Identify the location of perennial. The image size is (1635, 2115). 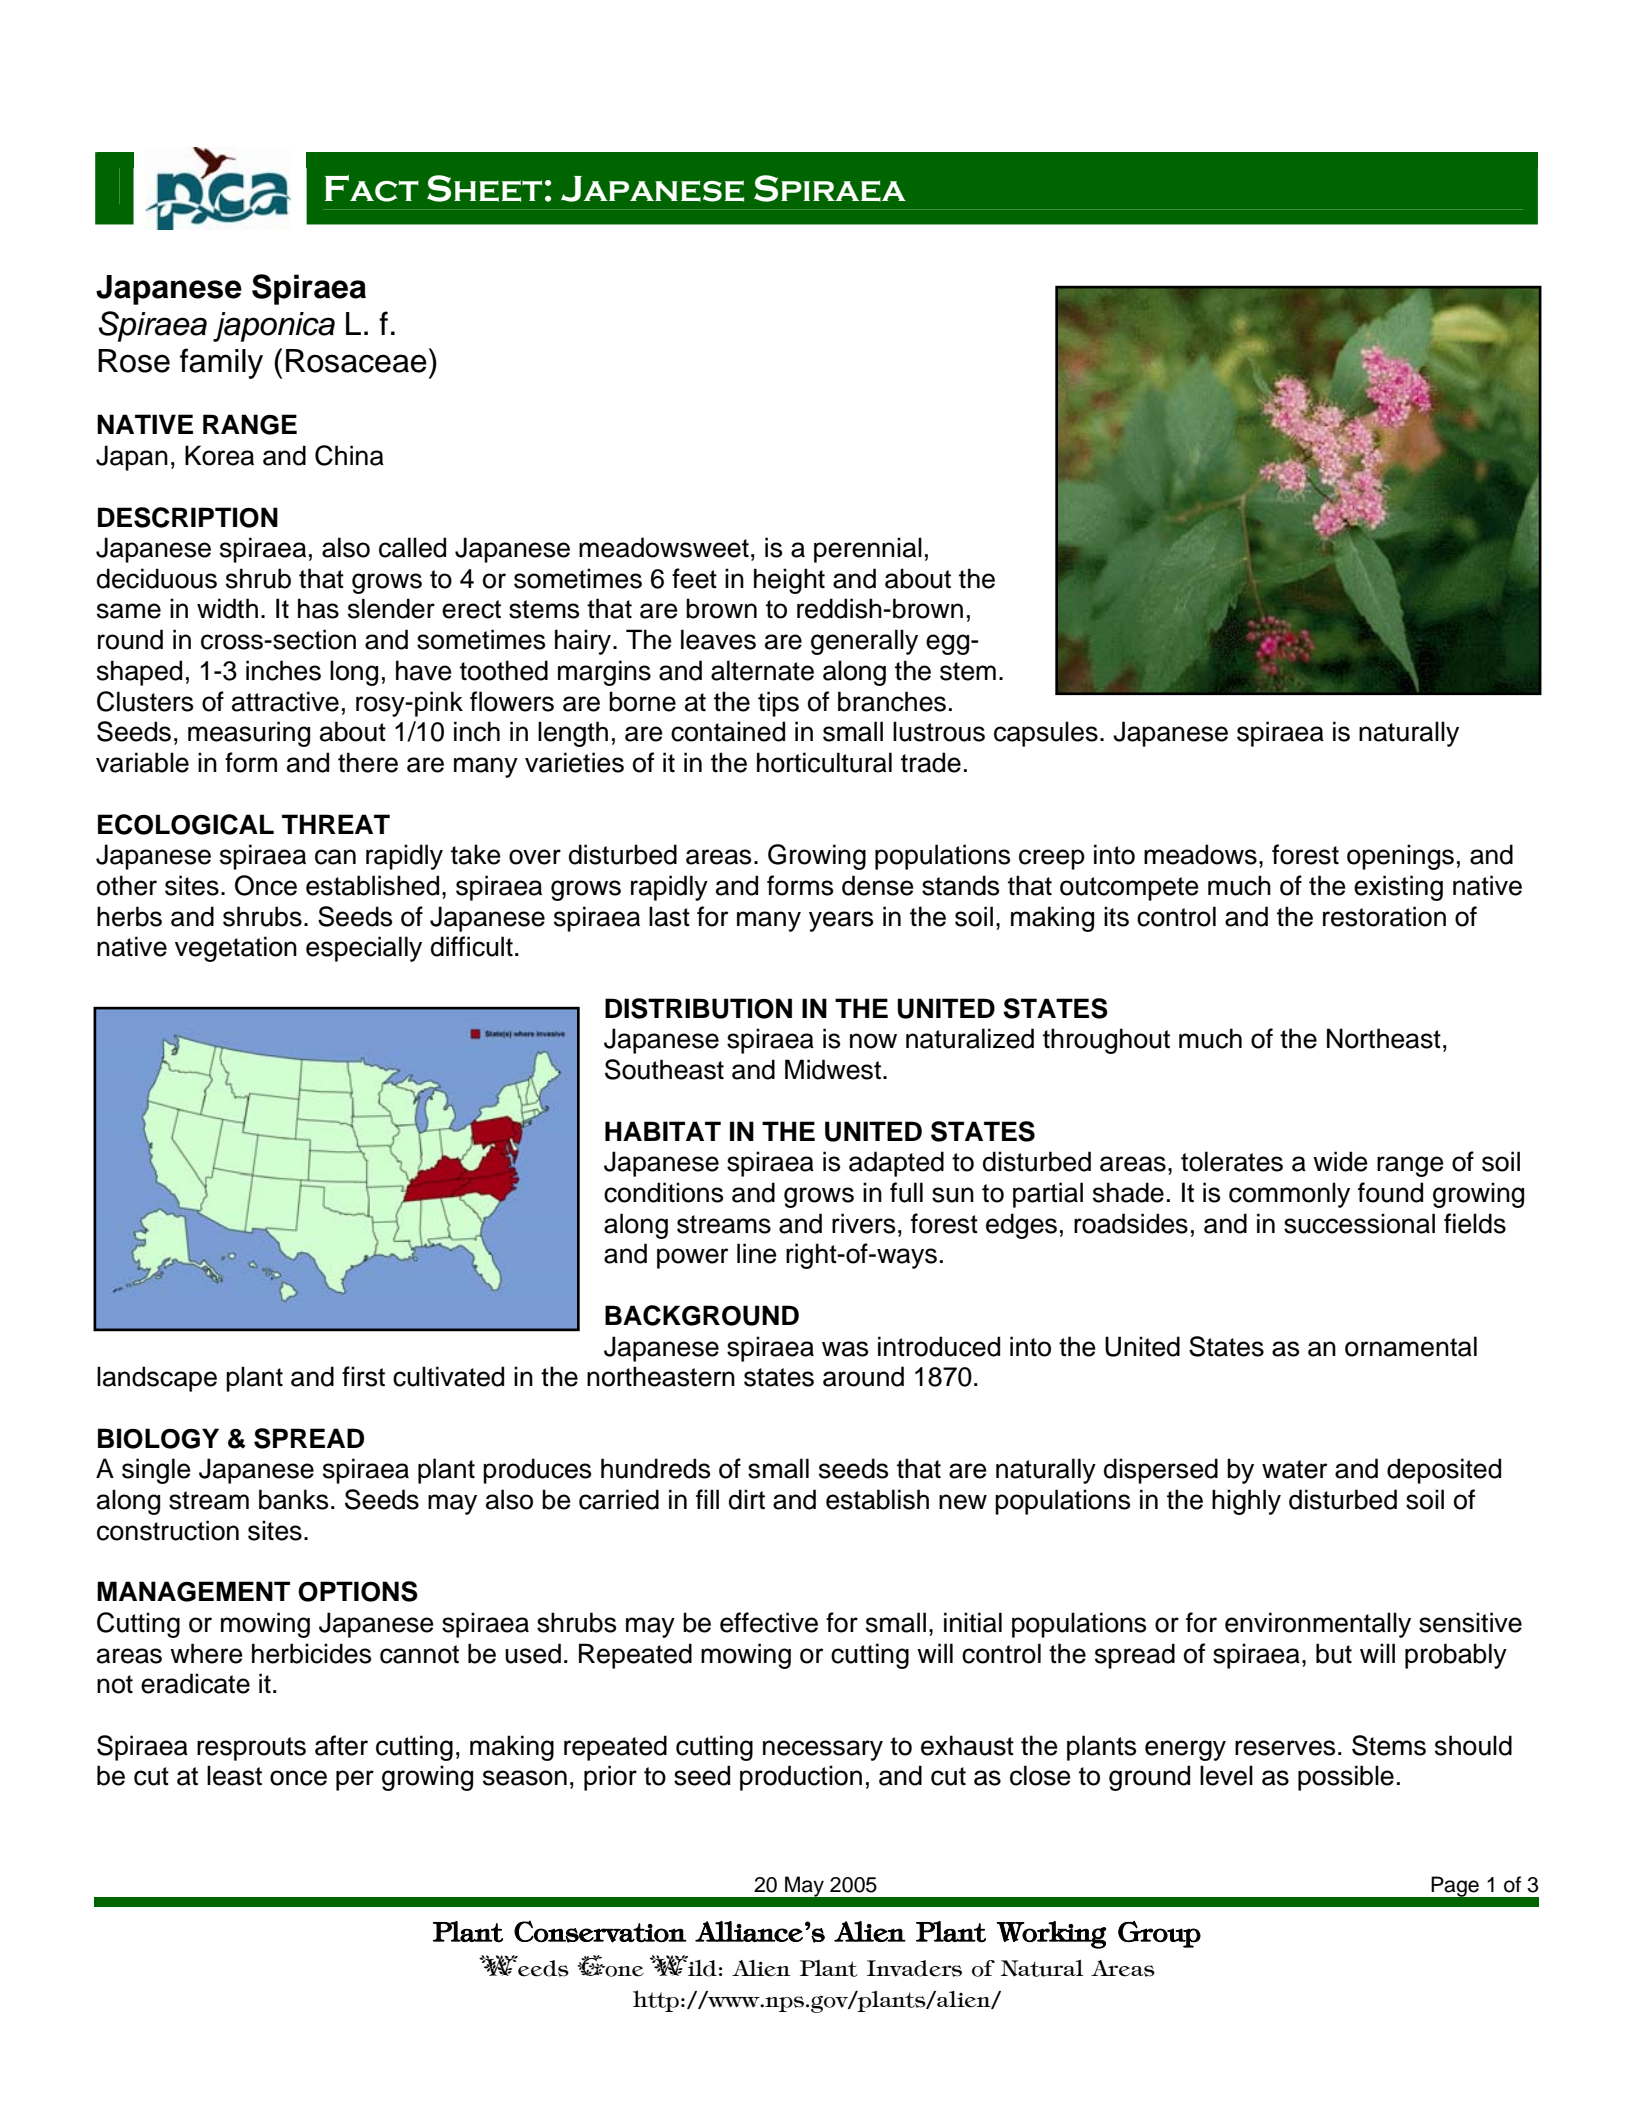
(868, 550).
